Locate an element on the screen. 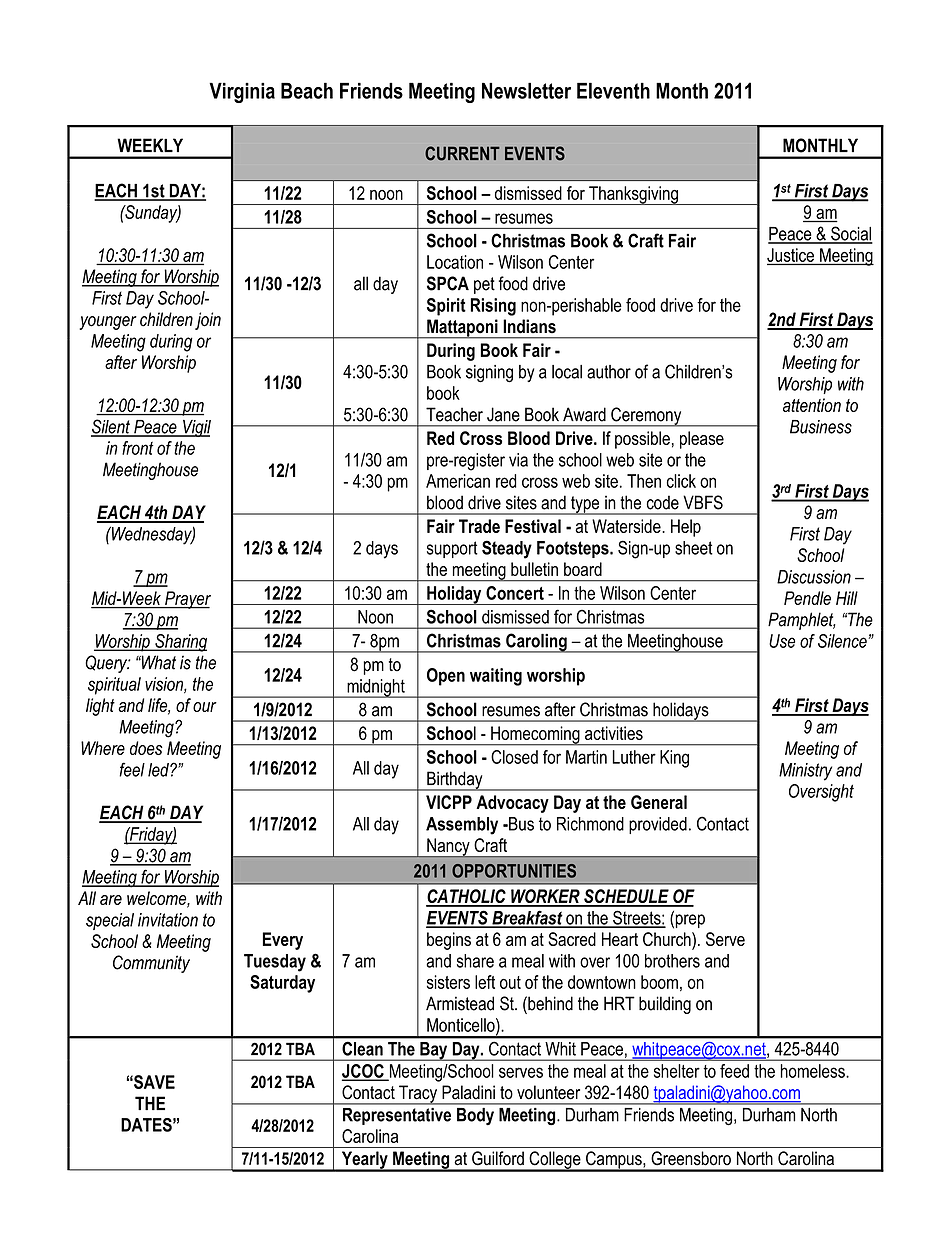  feed is located at coordinates (734, 1071).
